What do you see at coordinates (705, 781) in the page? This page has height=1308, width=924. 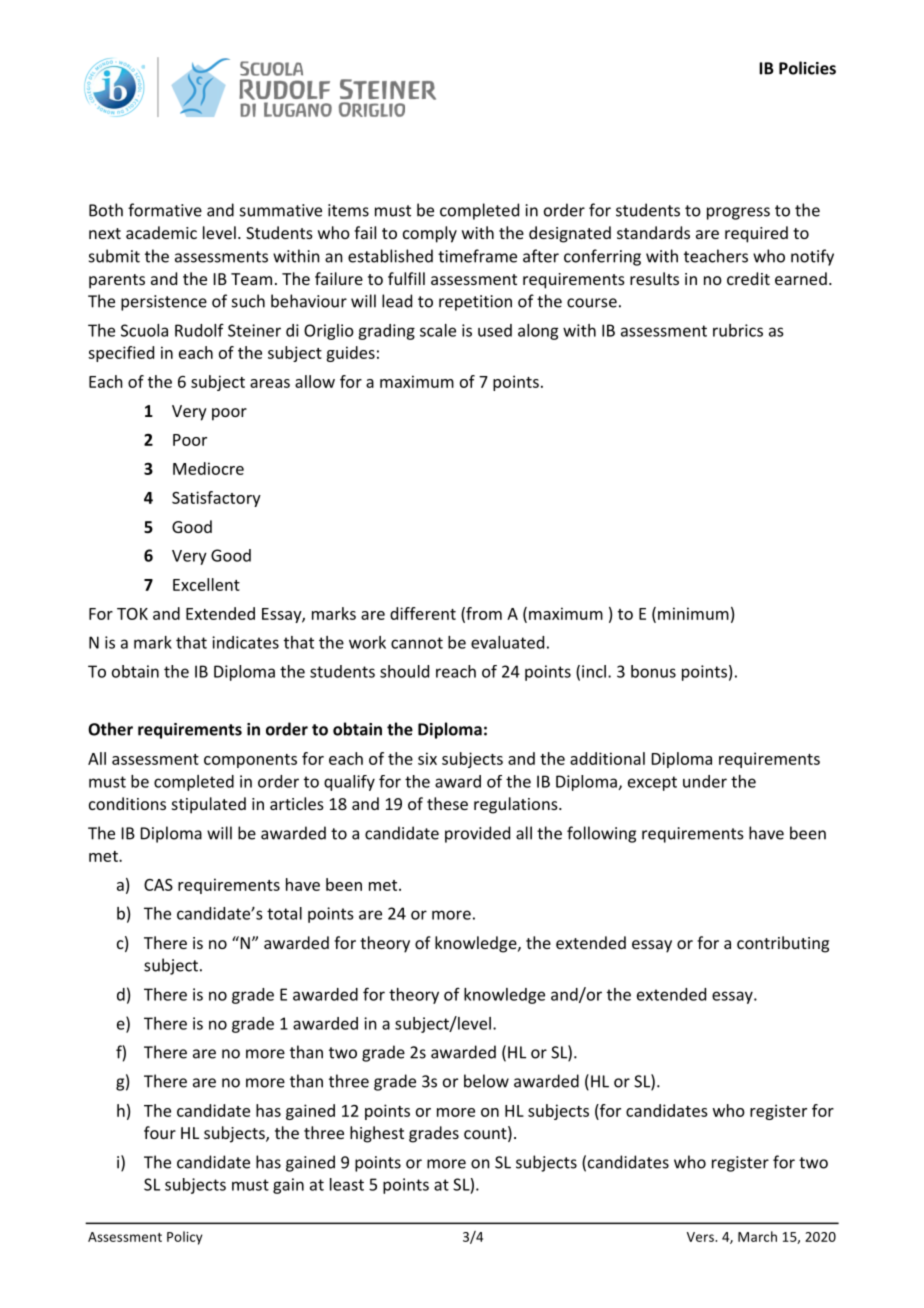 I see `under` at bounding box center [705, 781].
